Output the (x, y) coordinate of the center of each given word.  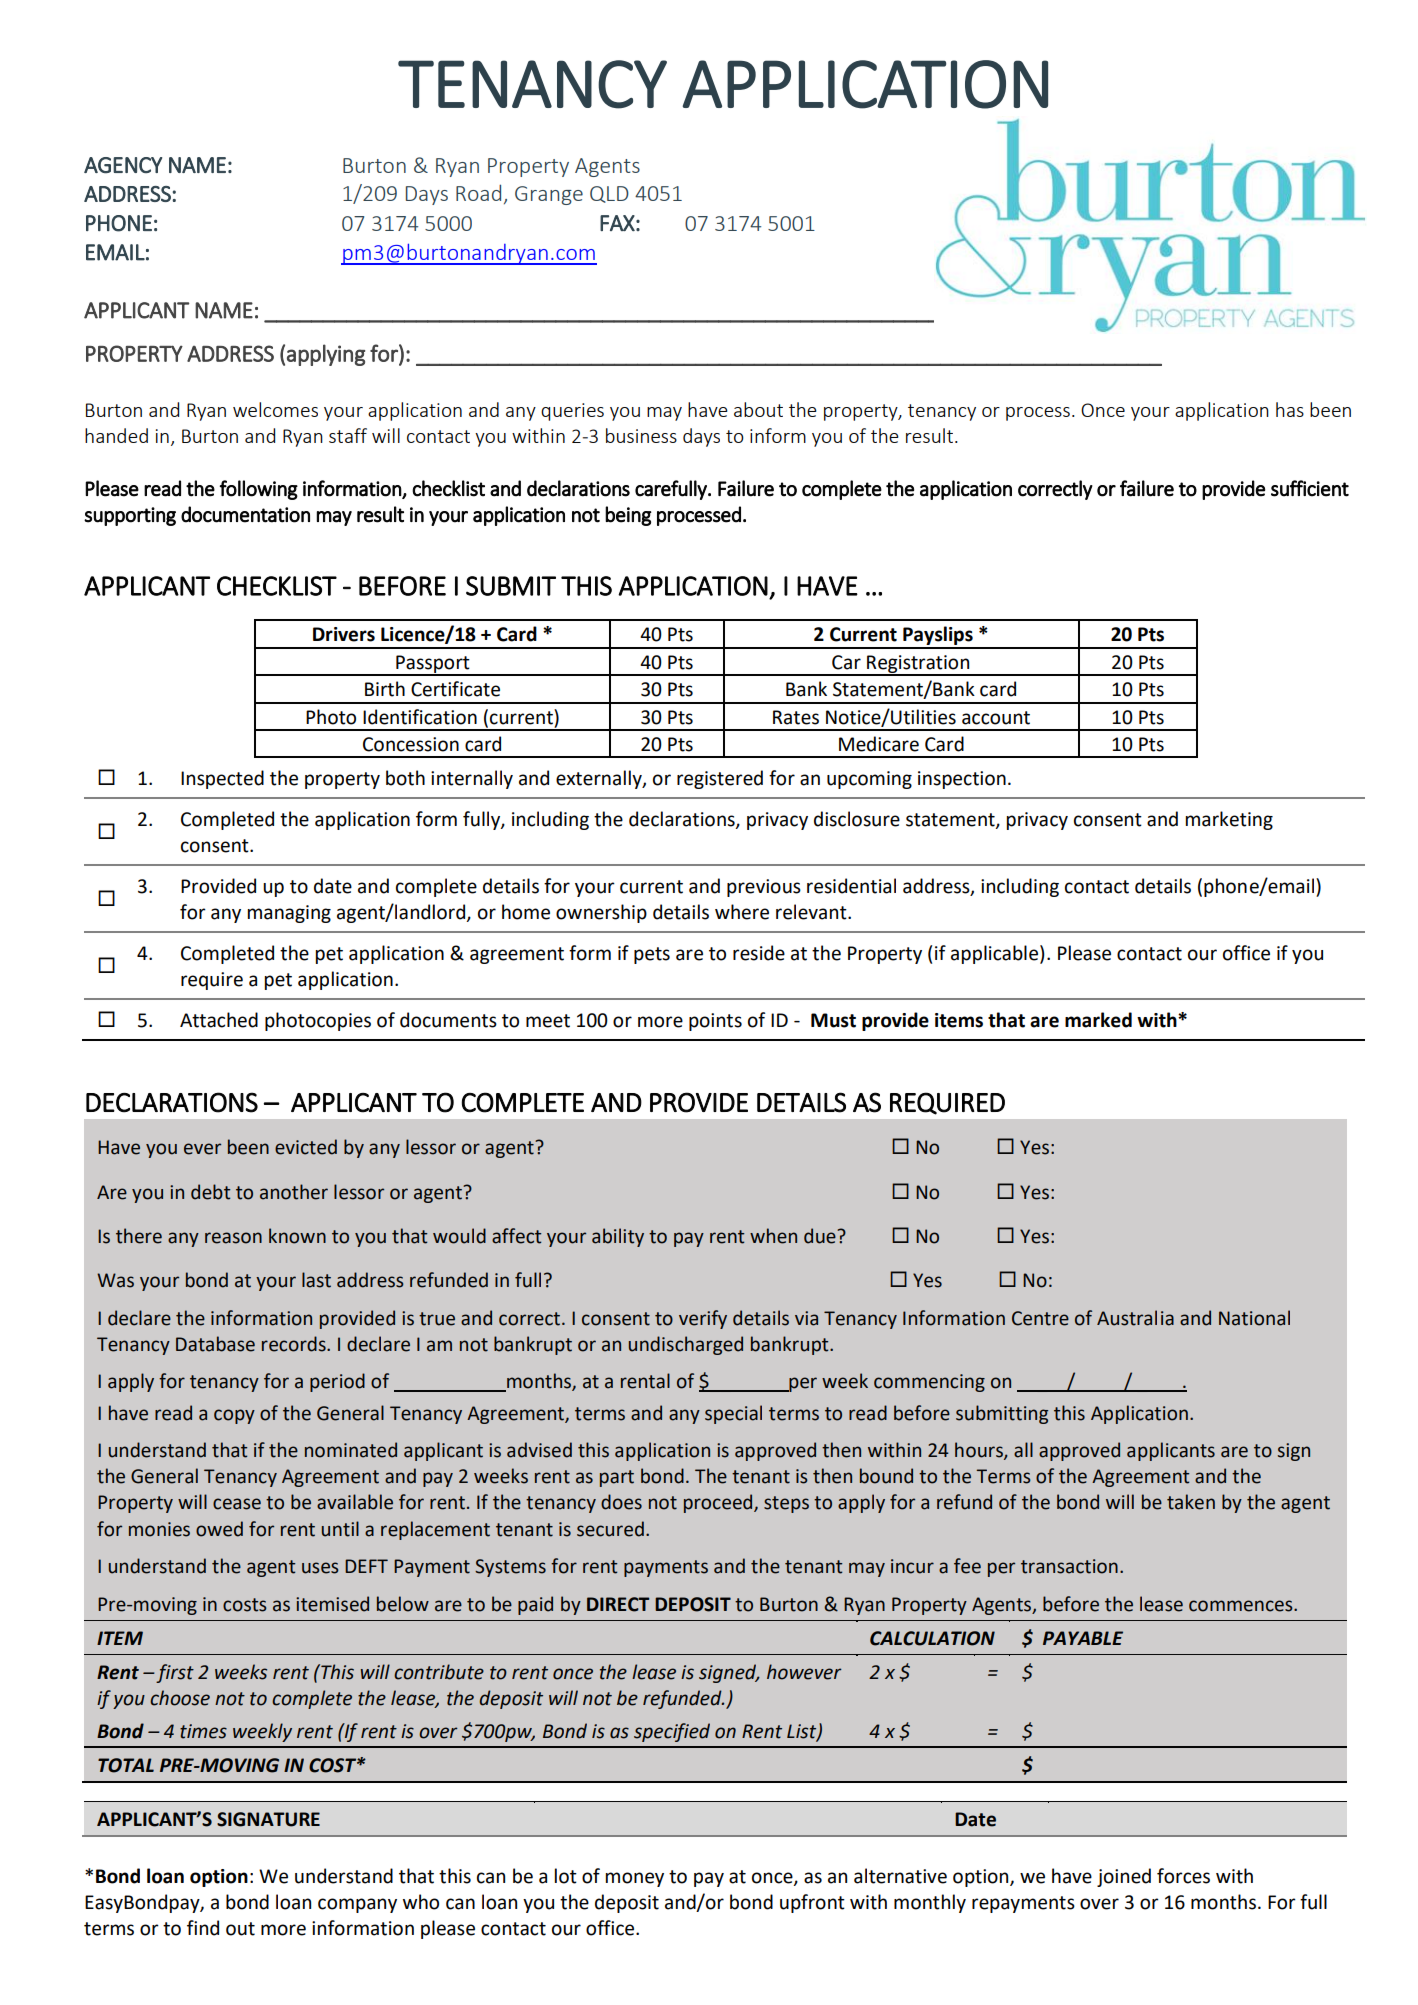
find (203, 1928)
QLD (609, 194)
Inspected (222, 779)
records (295, 1344)
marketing (1229, 820)
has (1290, 409)
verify (703, 1319)
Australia (1135, 1318)
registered (720, 779)
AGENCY (123, 165)
